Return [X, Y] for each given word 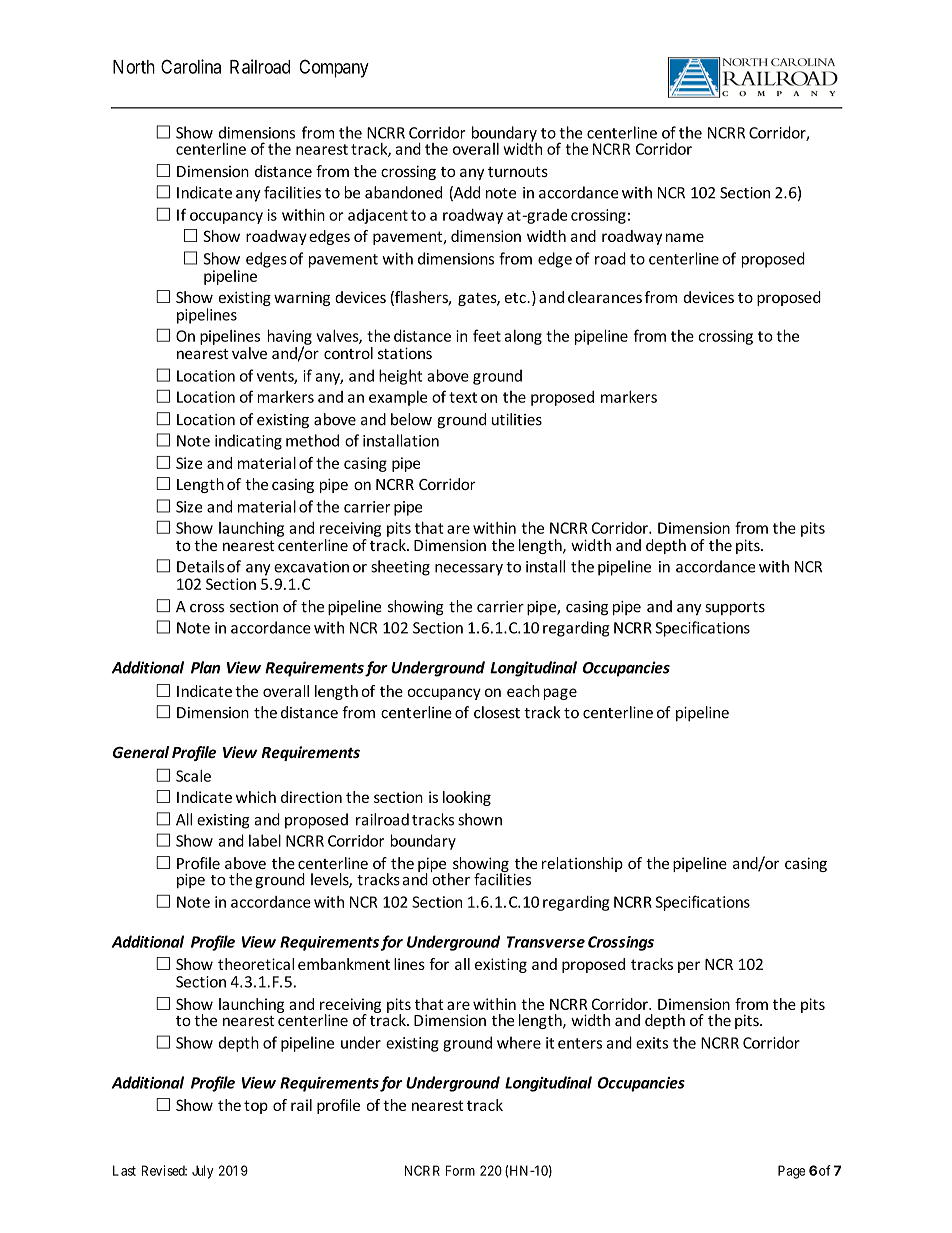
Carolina [191, 66]
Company [334, 68]
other [450, 878]
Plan [205, 667]
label [265, 840]
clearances [605, 297]
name [685, 237]
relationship [582, 864]
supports [735, 609]
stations [405, 353]
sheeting [400, 568]
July [203, 1172]
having [289, 338]
